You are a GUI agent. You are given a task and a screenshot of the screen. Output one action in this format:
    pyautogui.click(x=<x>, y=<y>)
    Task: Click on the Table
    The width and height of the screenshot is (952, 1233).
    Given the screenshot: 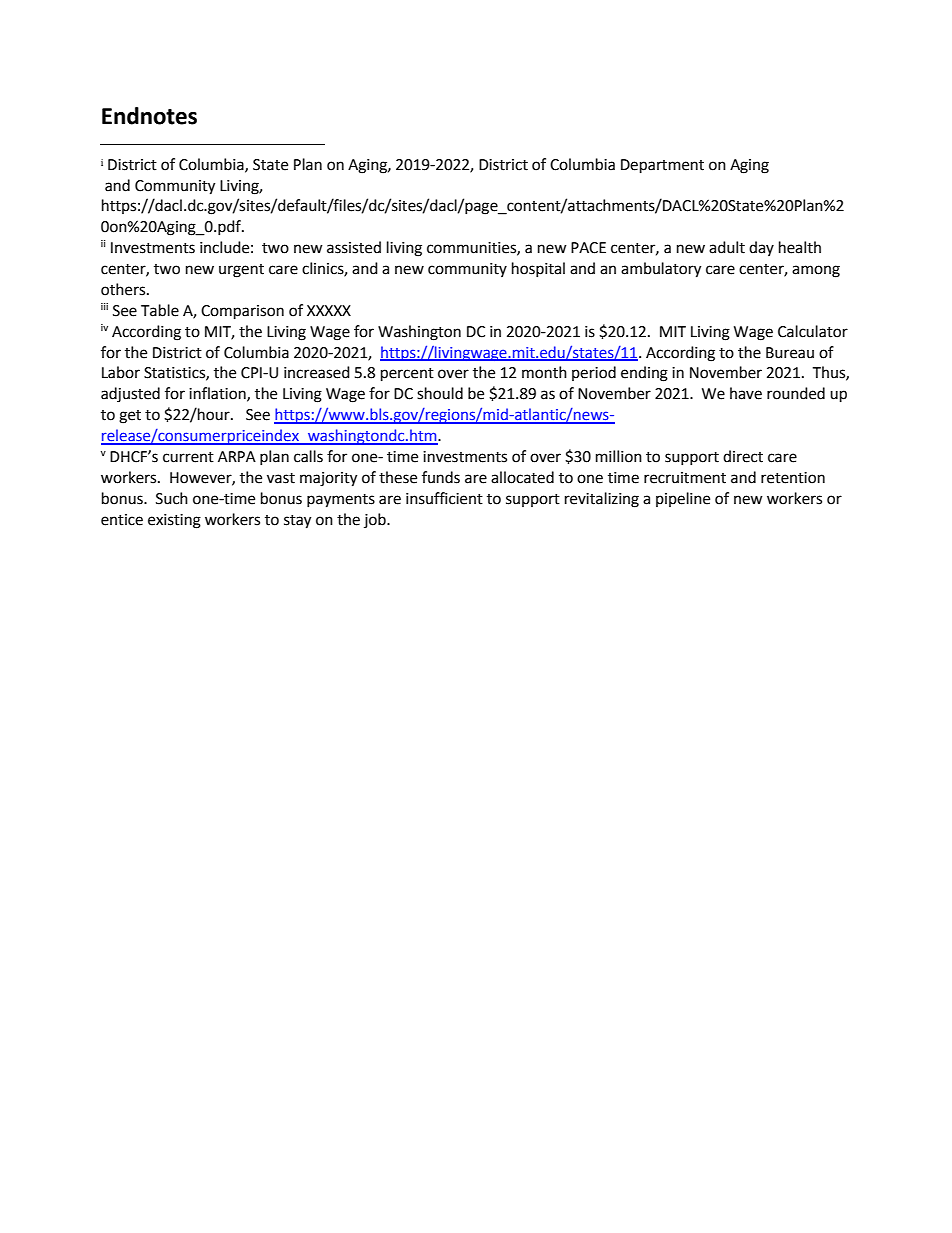 What is the action you would take?
    pyautogui.click(x=160, y=310)
